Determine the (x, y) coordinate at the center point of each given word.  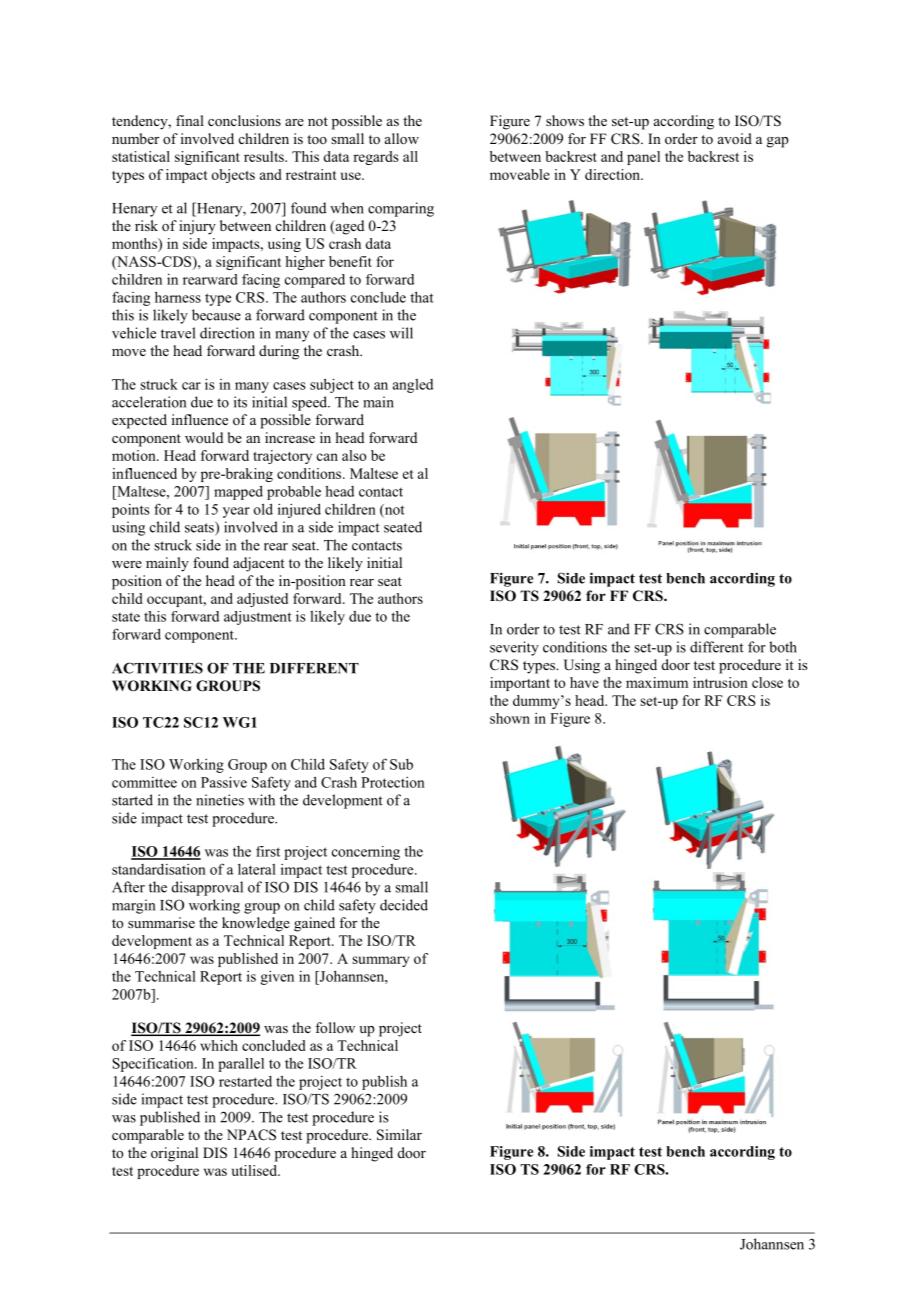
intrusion (720, 682)
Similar (399, 1135)
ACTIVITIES (157, 668)
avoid (735, 139)
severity (514, 648)
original (174, 1154)
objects (233, 176)
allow (402, 139)
